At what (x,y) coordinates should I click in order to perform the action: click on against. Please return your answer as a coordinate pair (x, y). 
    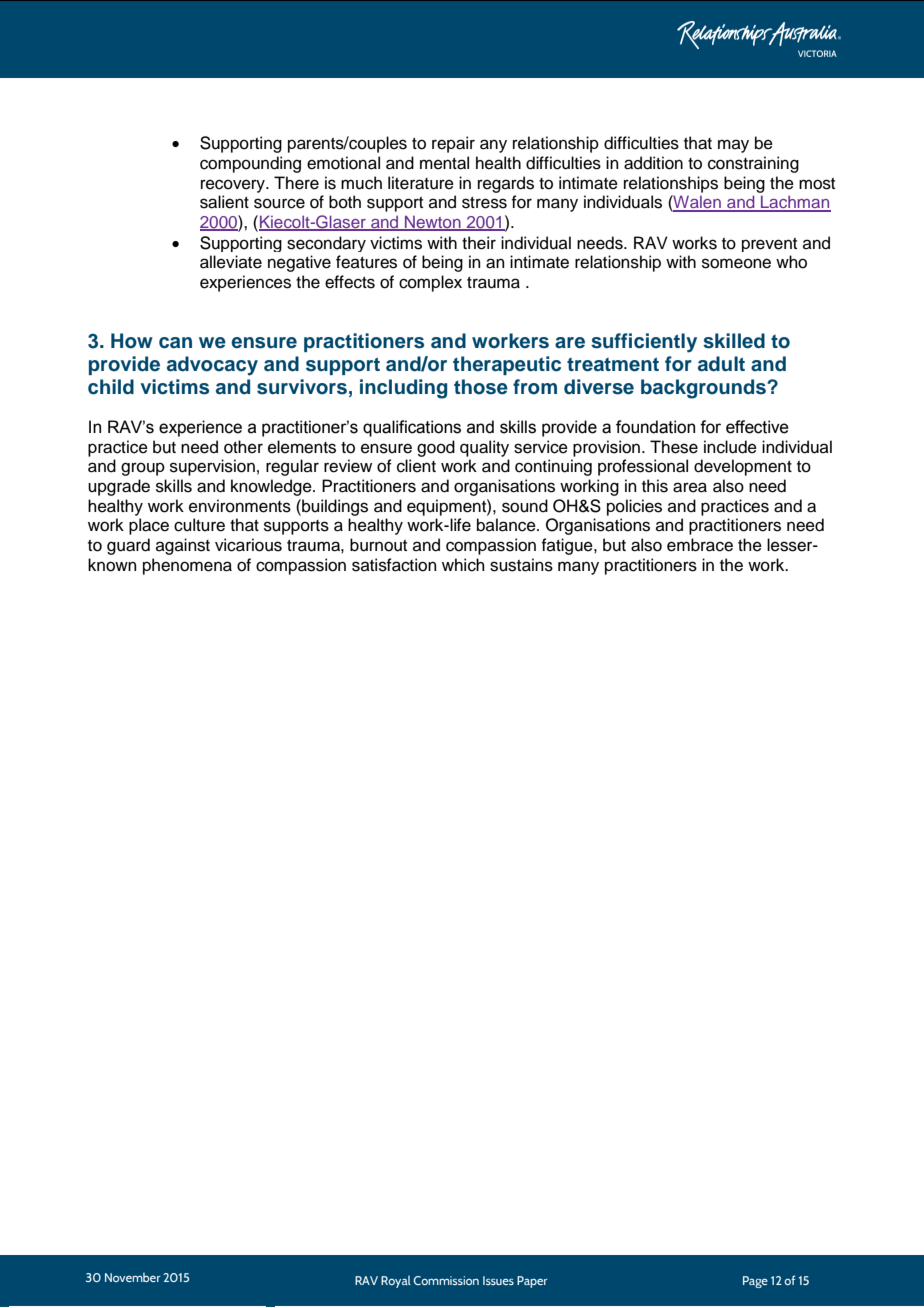
    Looking at the image, I should click on (183, 546).
